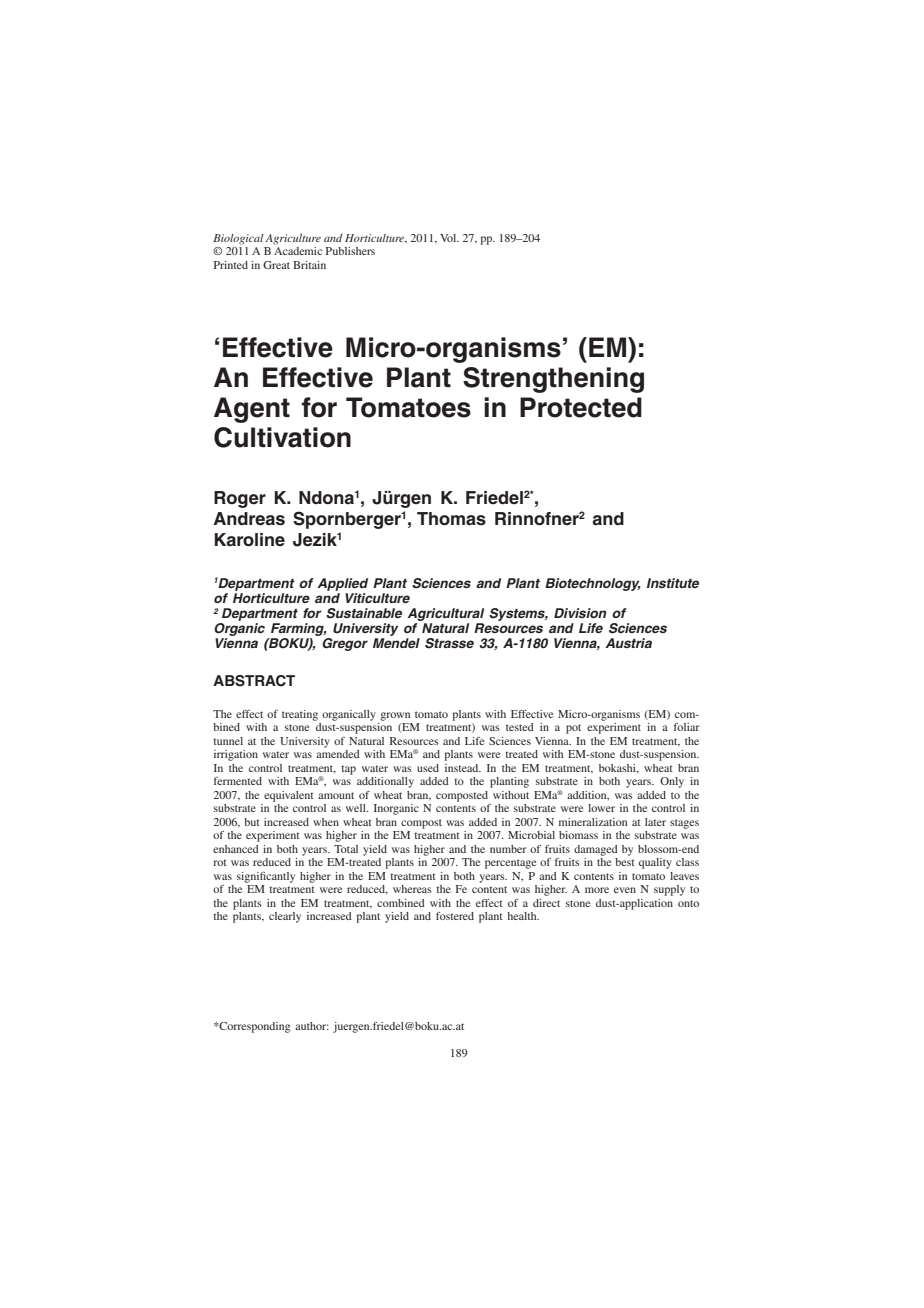  What do you see at coordinates (282, 437) in the page?
I see `Cultivation` at bounding box center [282, 437].
